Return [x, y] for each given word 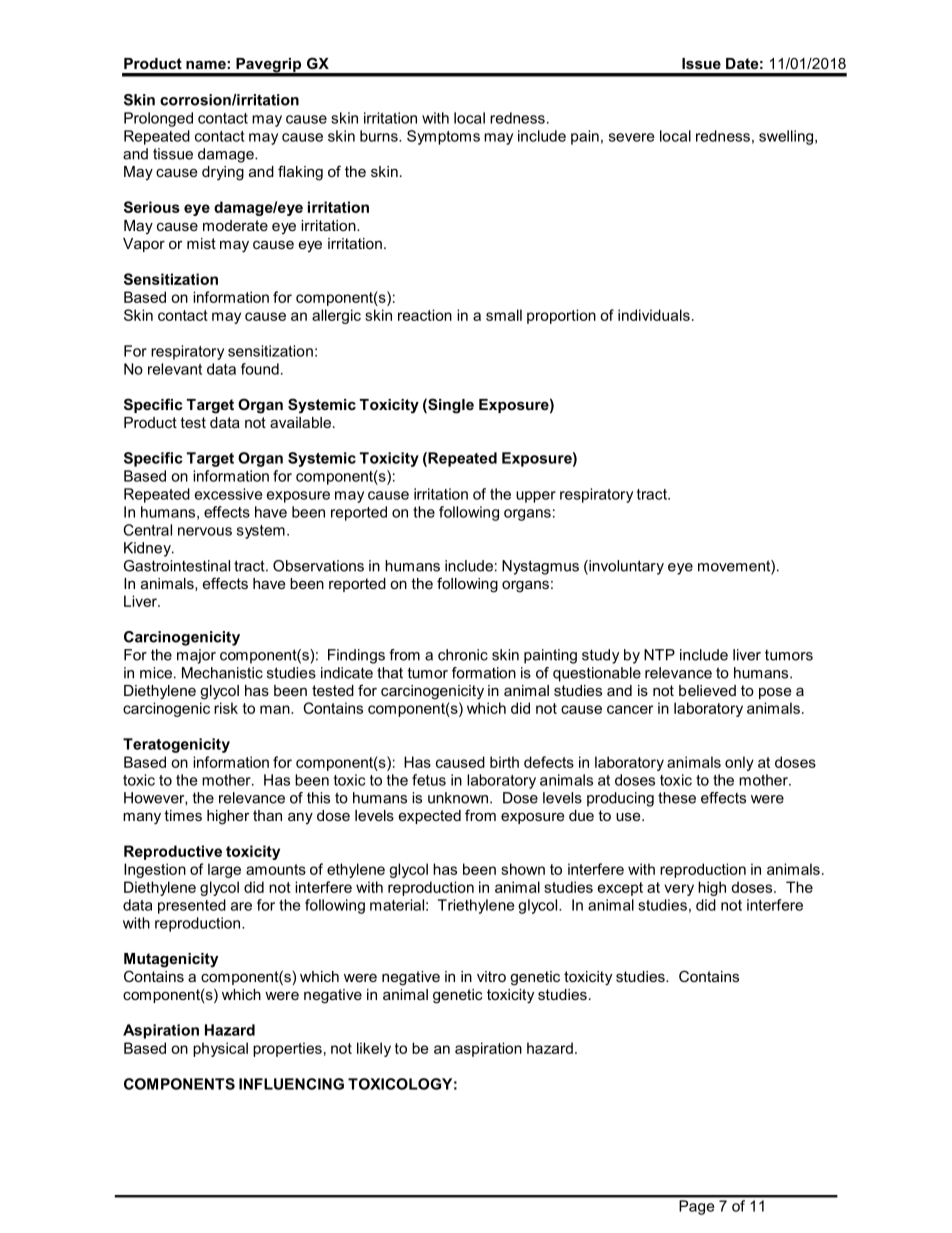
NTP [659, 655]
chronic [463, 655]
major [196, 656]
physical [220, 1049]
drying [223, 173]
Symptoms [443, 137]
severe [631, 137]
